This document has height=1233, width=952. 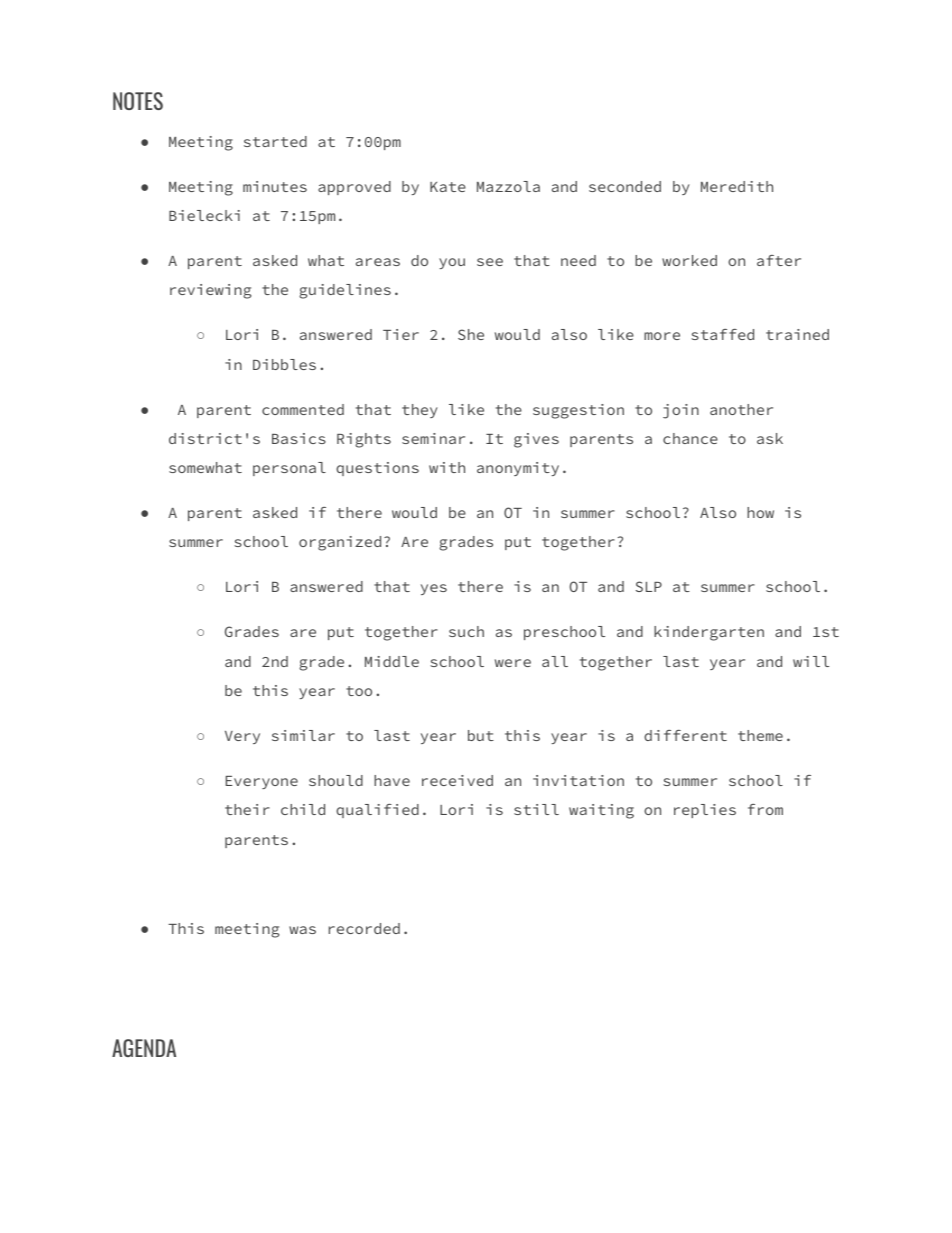 What do you see at coordinates (144, 1048) in the document?
I see `AGENDA` at bounding box center [144, 1048].
